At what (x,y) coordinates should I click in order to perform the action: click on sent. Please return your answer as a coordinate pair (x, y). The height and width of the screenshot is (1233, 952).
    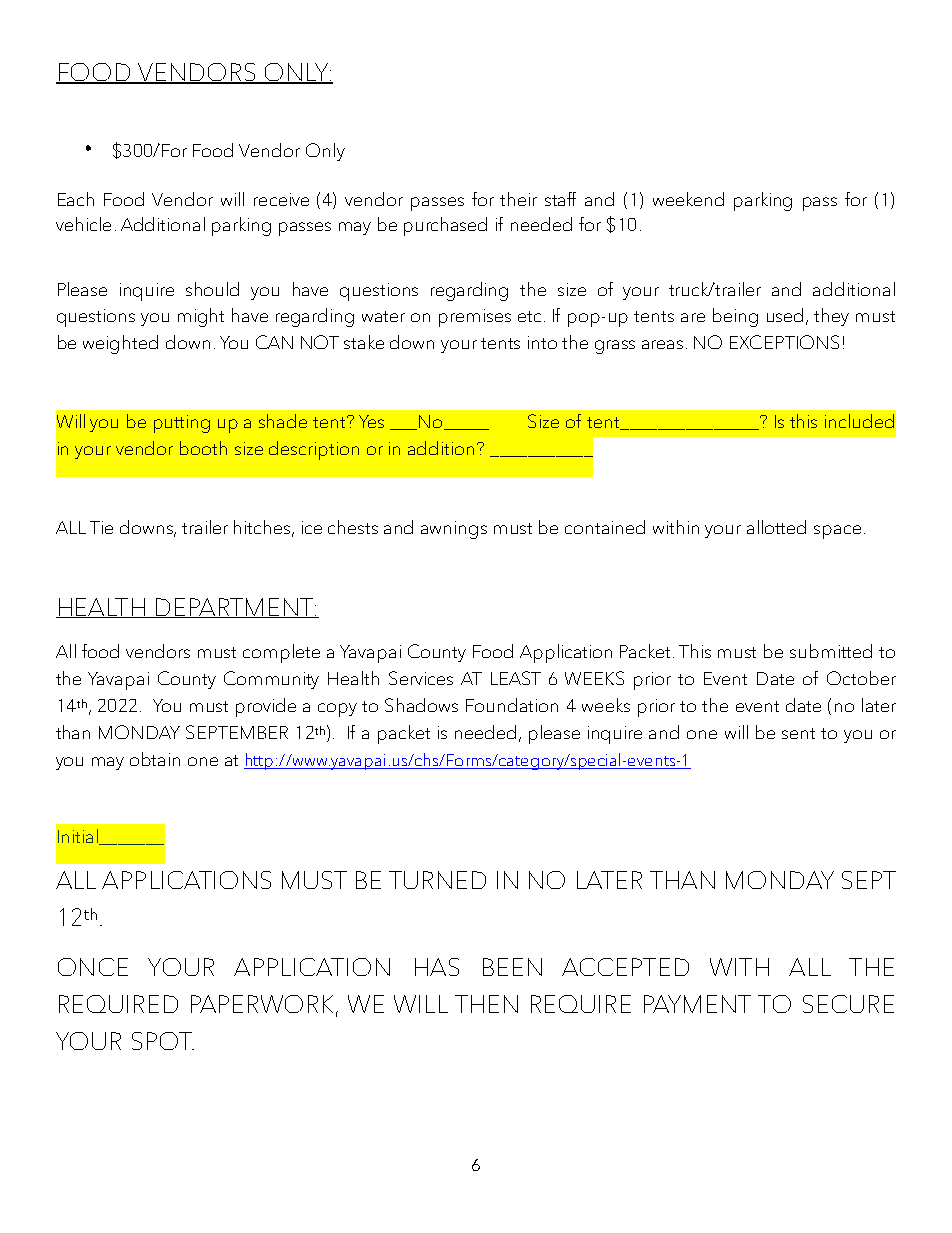
    Looking at the image, I should click on (798, 733).
